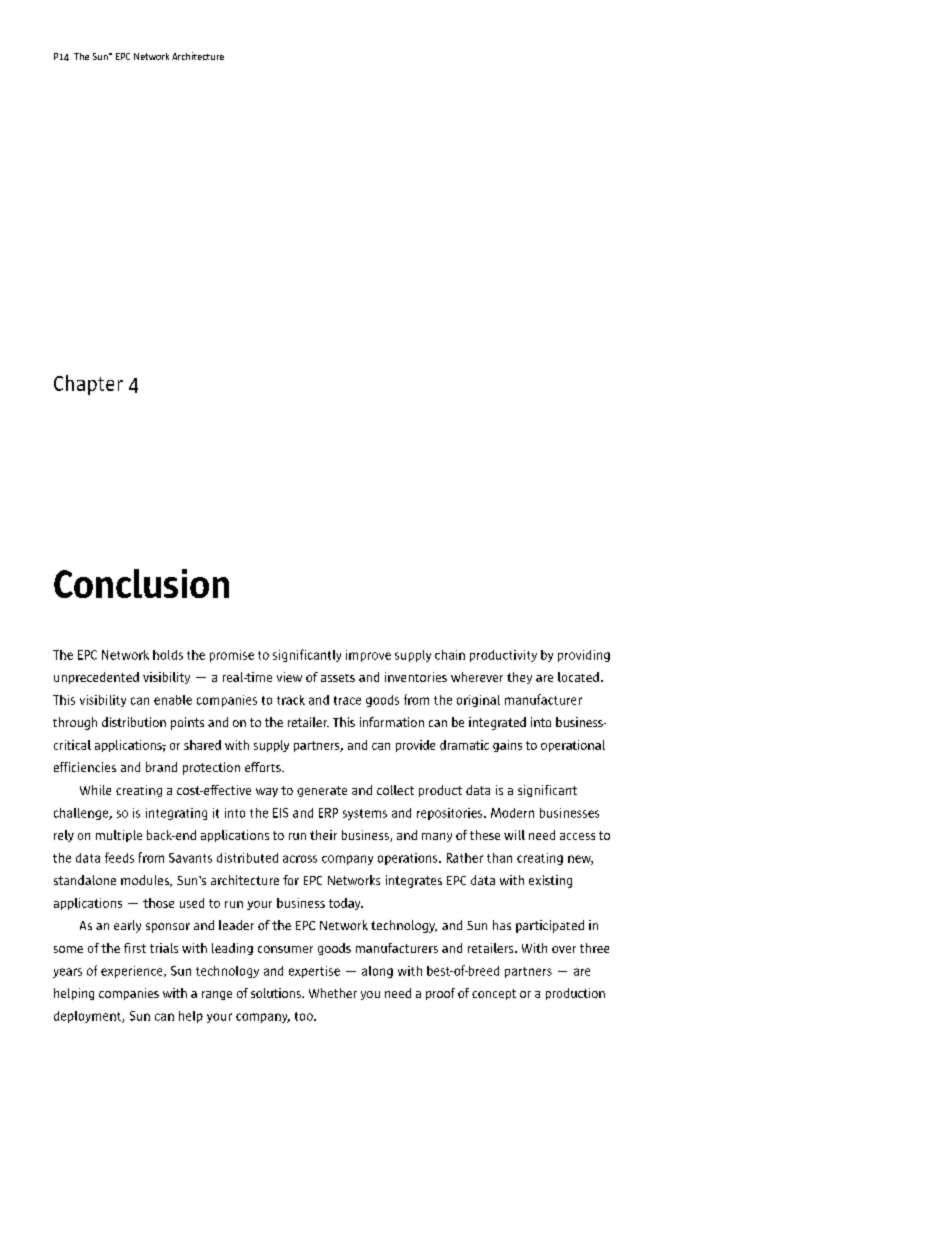 The image size is (952, 1233). I want to click on experience, so click(133, 972).
